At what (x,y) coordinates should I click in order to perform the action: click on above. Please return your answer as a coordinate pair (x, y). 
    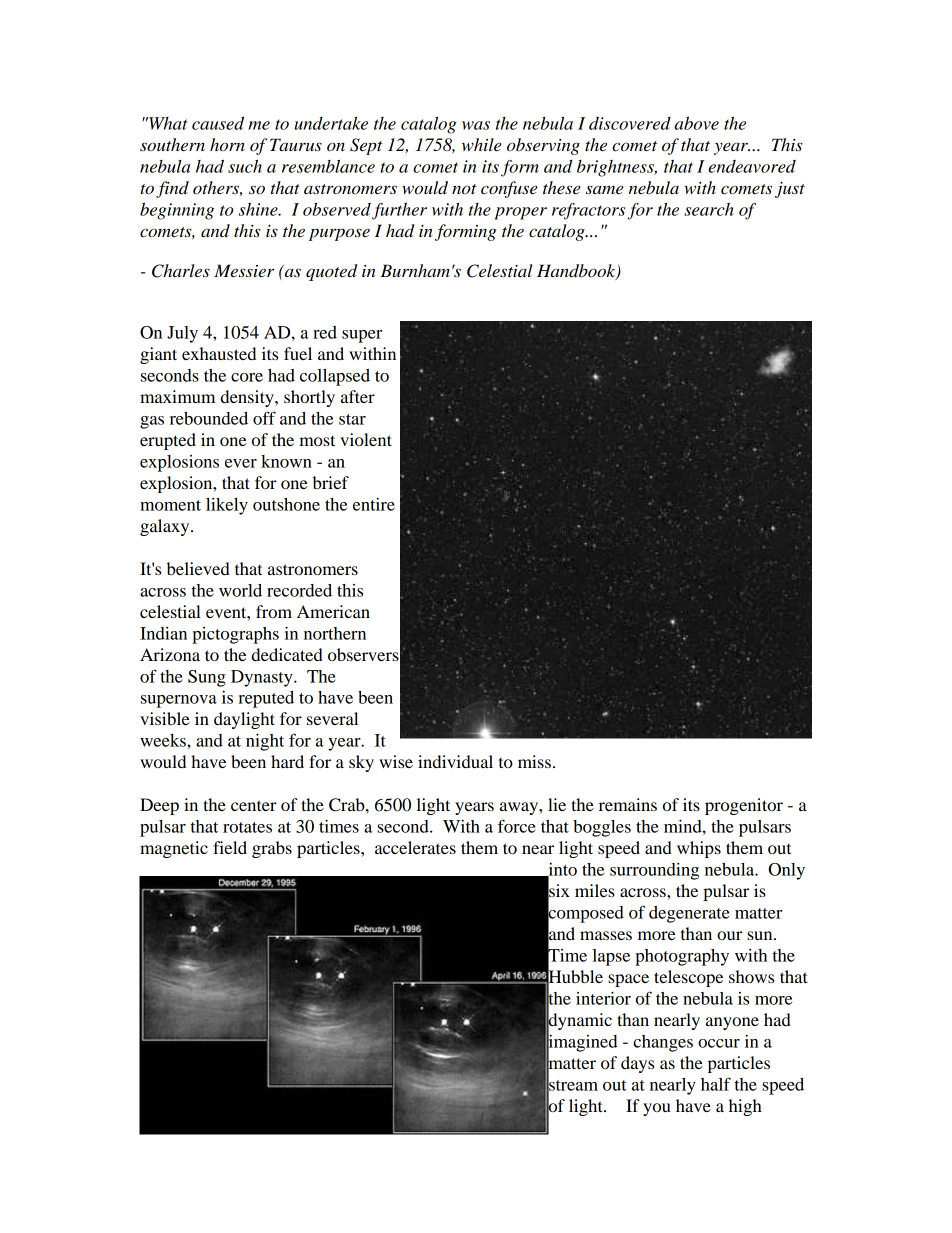
    Looking at the image, I should click on (697, 123).
